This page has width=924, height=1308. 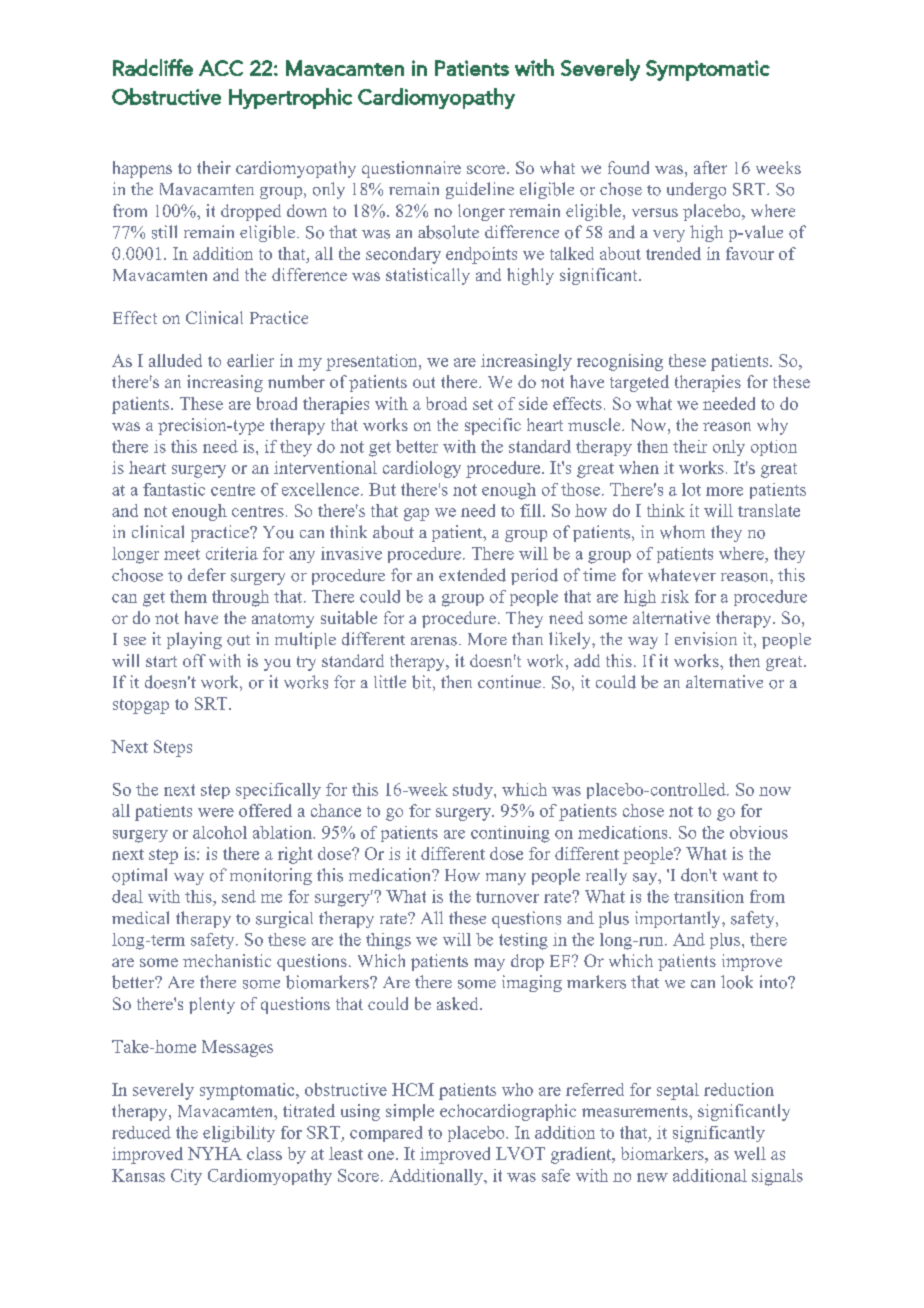 I want to click on eligibility, so click(x=239, y=1134).
